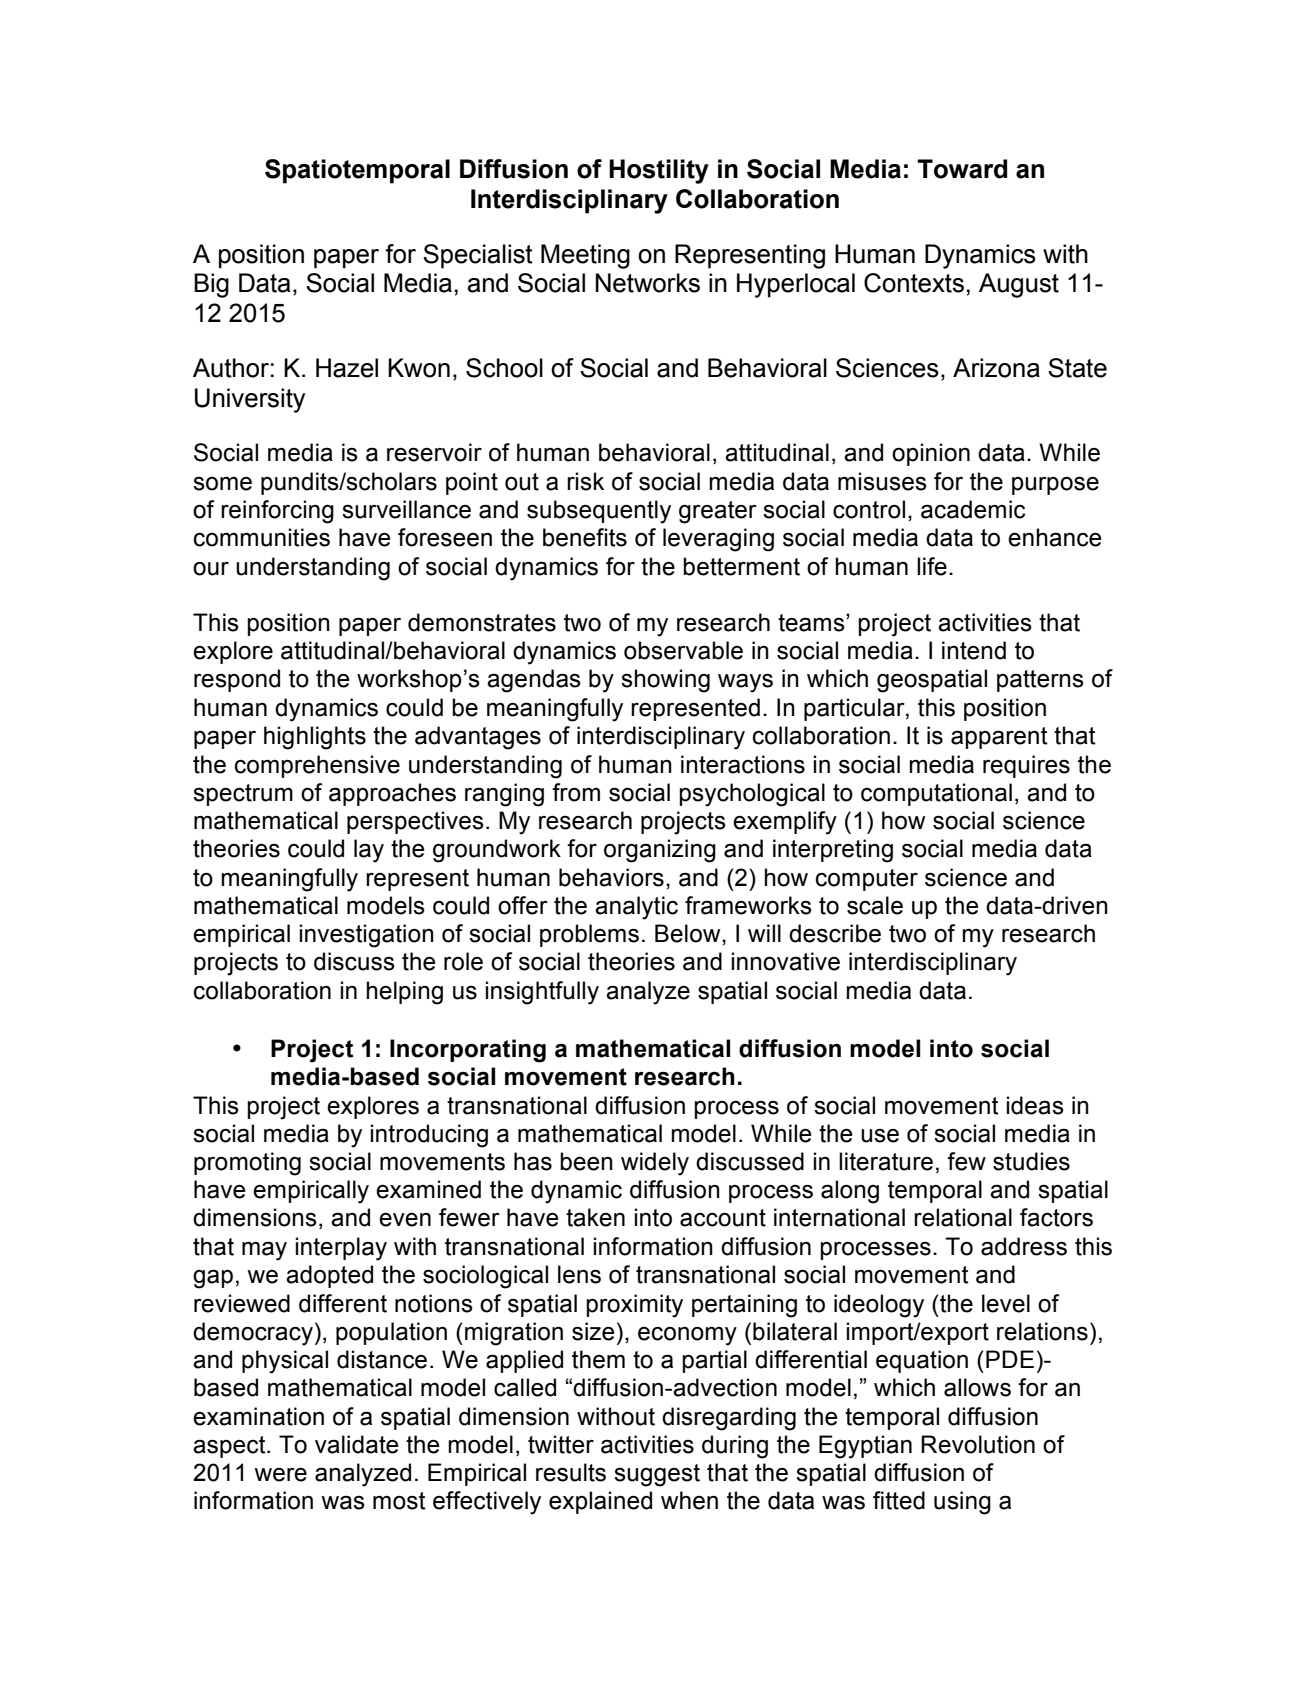 The width and height of the page is (1309, 1694). Describe the element at coordinates (1031, 1161) in the page. I see `studies` at that location.
